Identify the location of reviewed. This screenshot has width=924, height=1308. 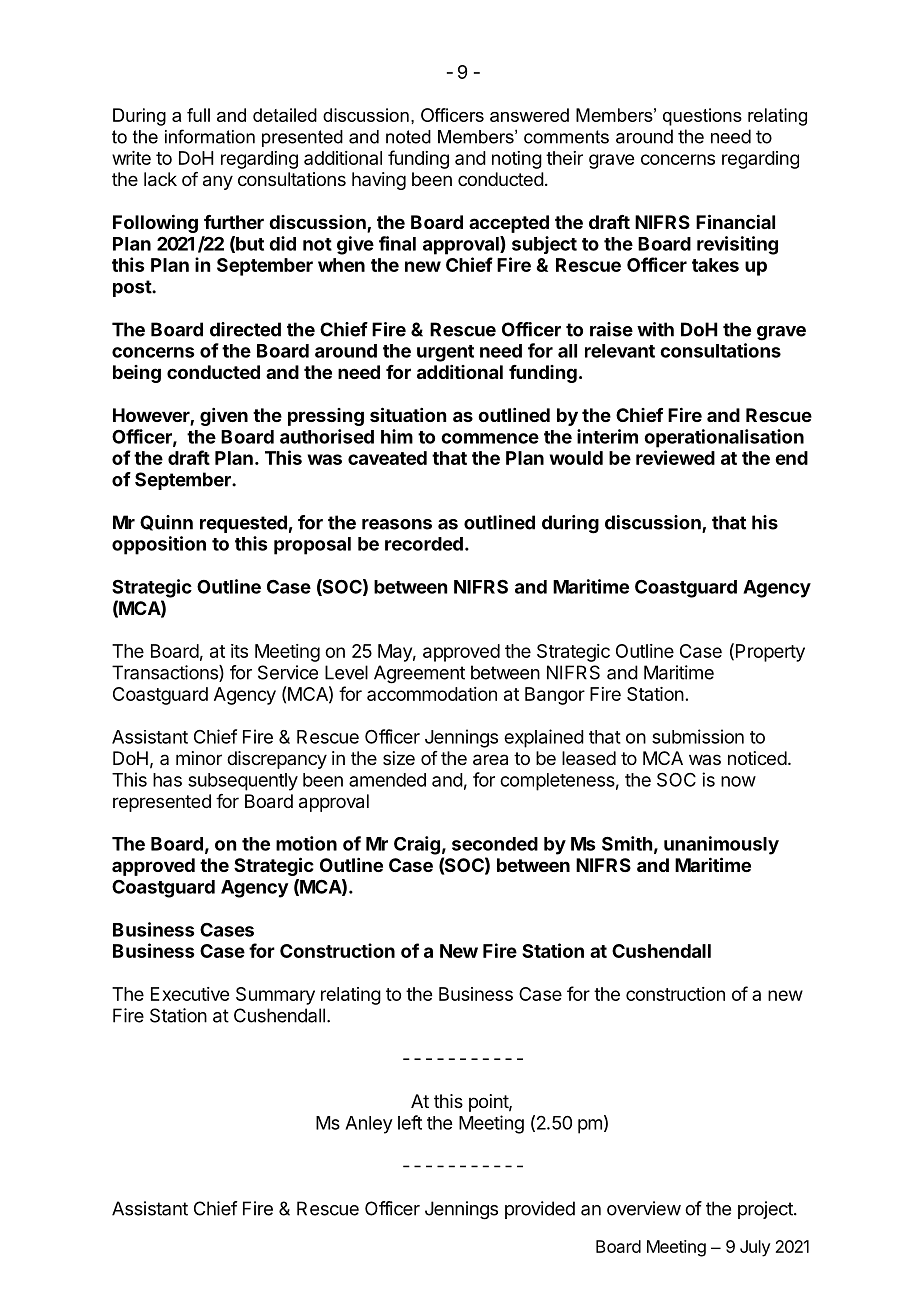
(675, 457).
